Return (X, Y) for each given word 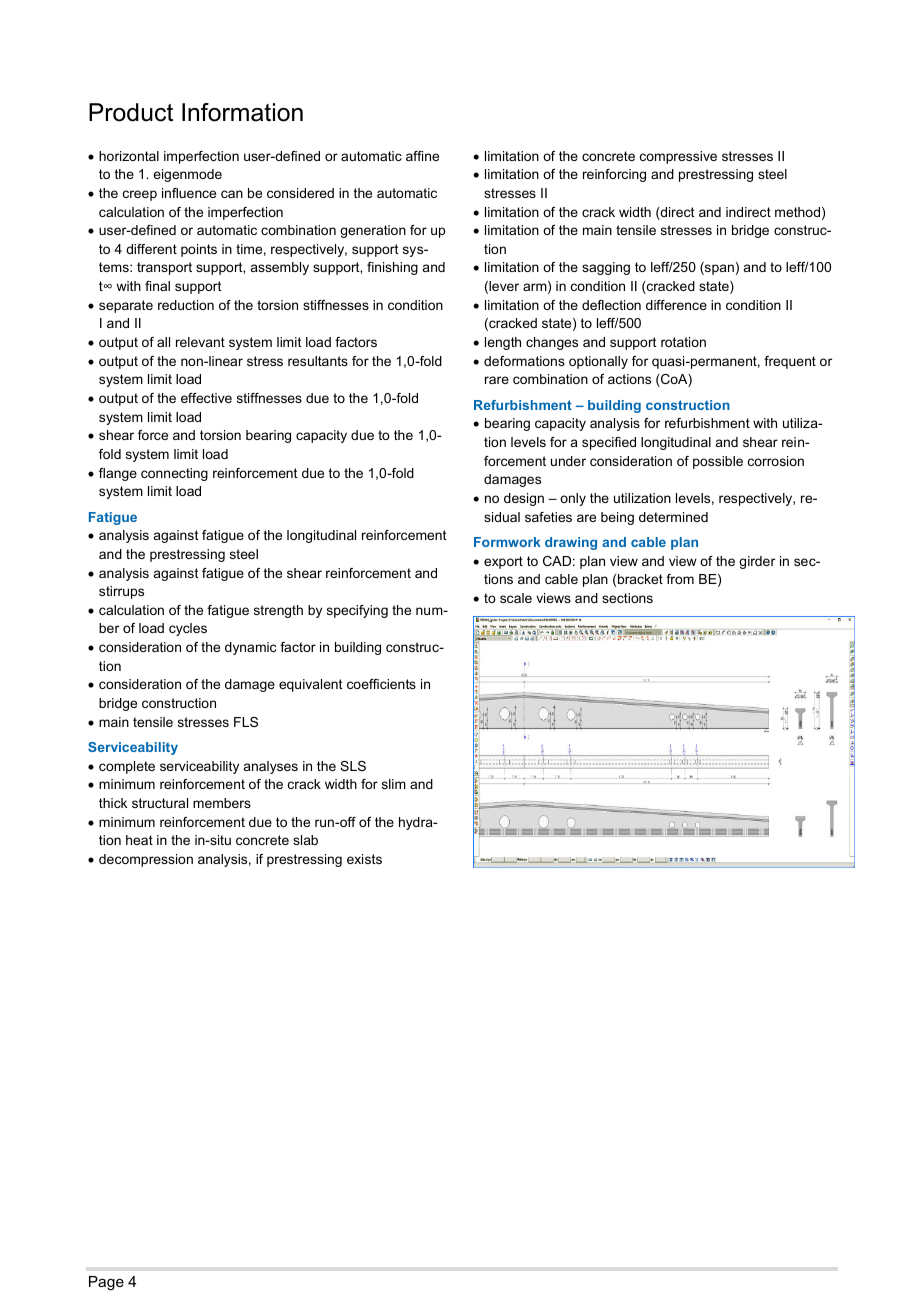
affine (422, 156)
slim (394, 784)
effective (206, 398)
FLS (246, 722)
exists (364, 859)
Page (106, 1283)
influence (189, 193)
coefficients (381, 684)
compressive (678, 157)
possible (718, 462)
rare (497, 380)
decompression (146, 860)
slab (305, 840)
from (680, 579)
